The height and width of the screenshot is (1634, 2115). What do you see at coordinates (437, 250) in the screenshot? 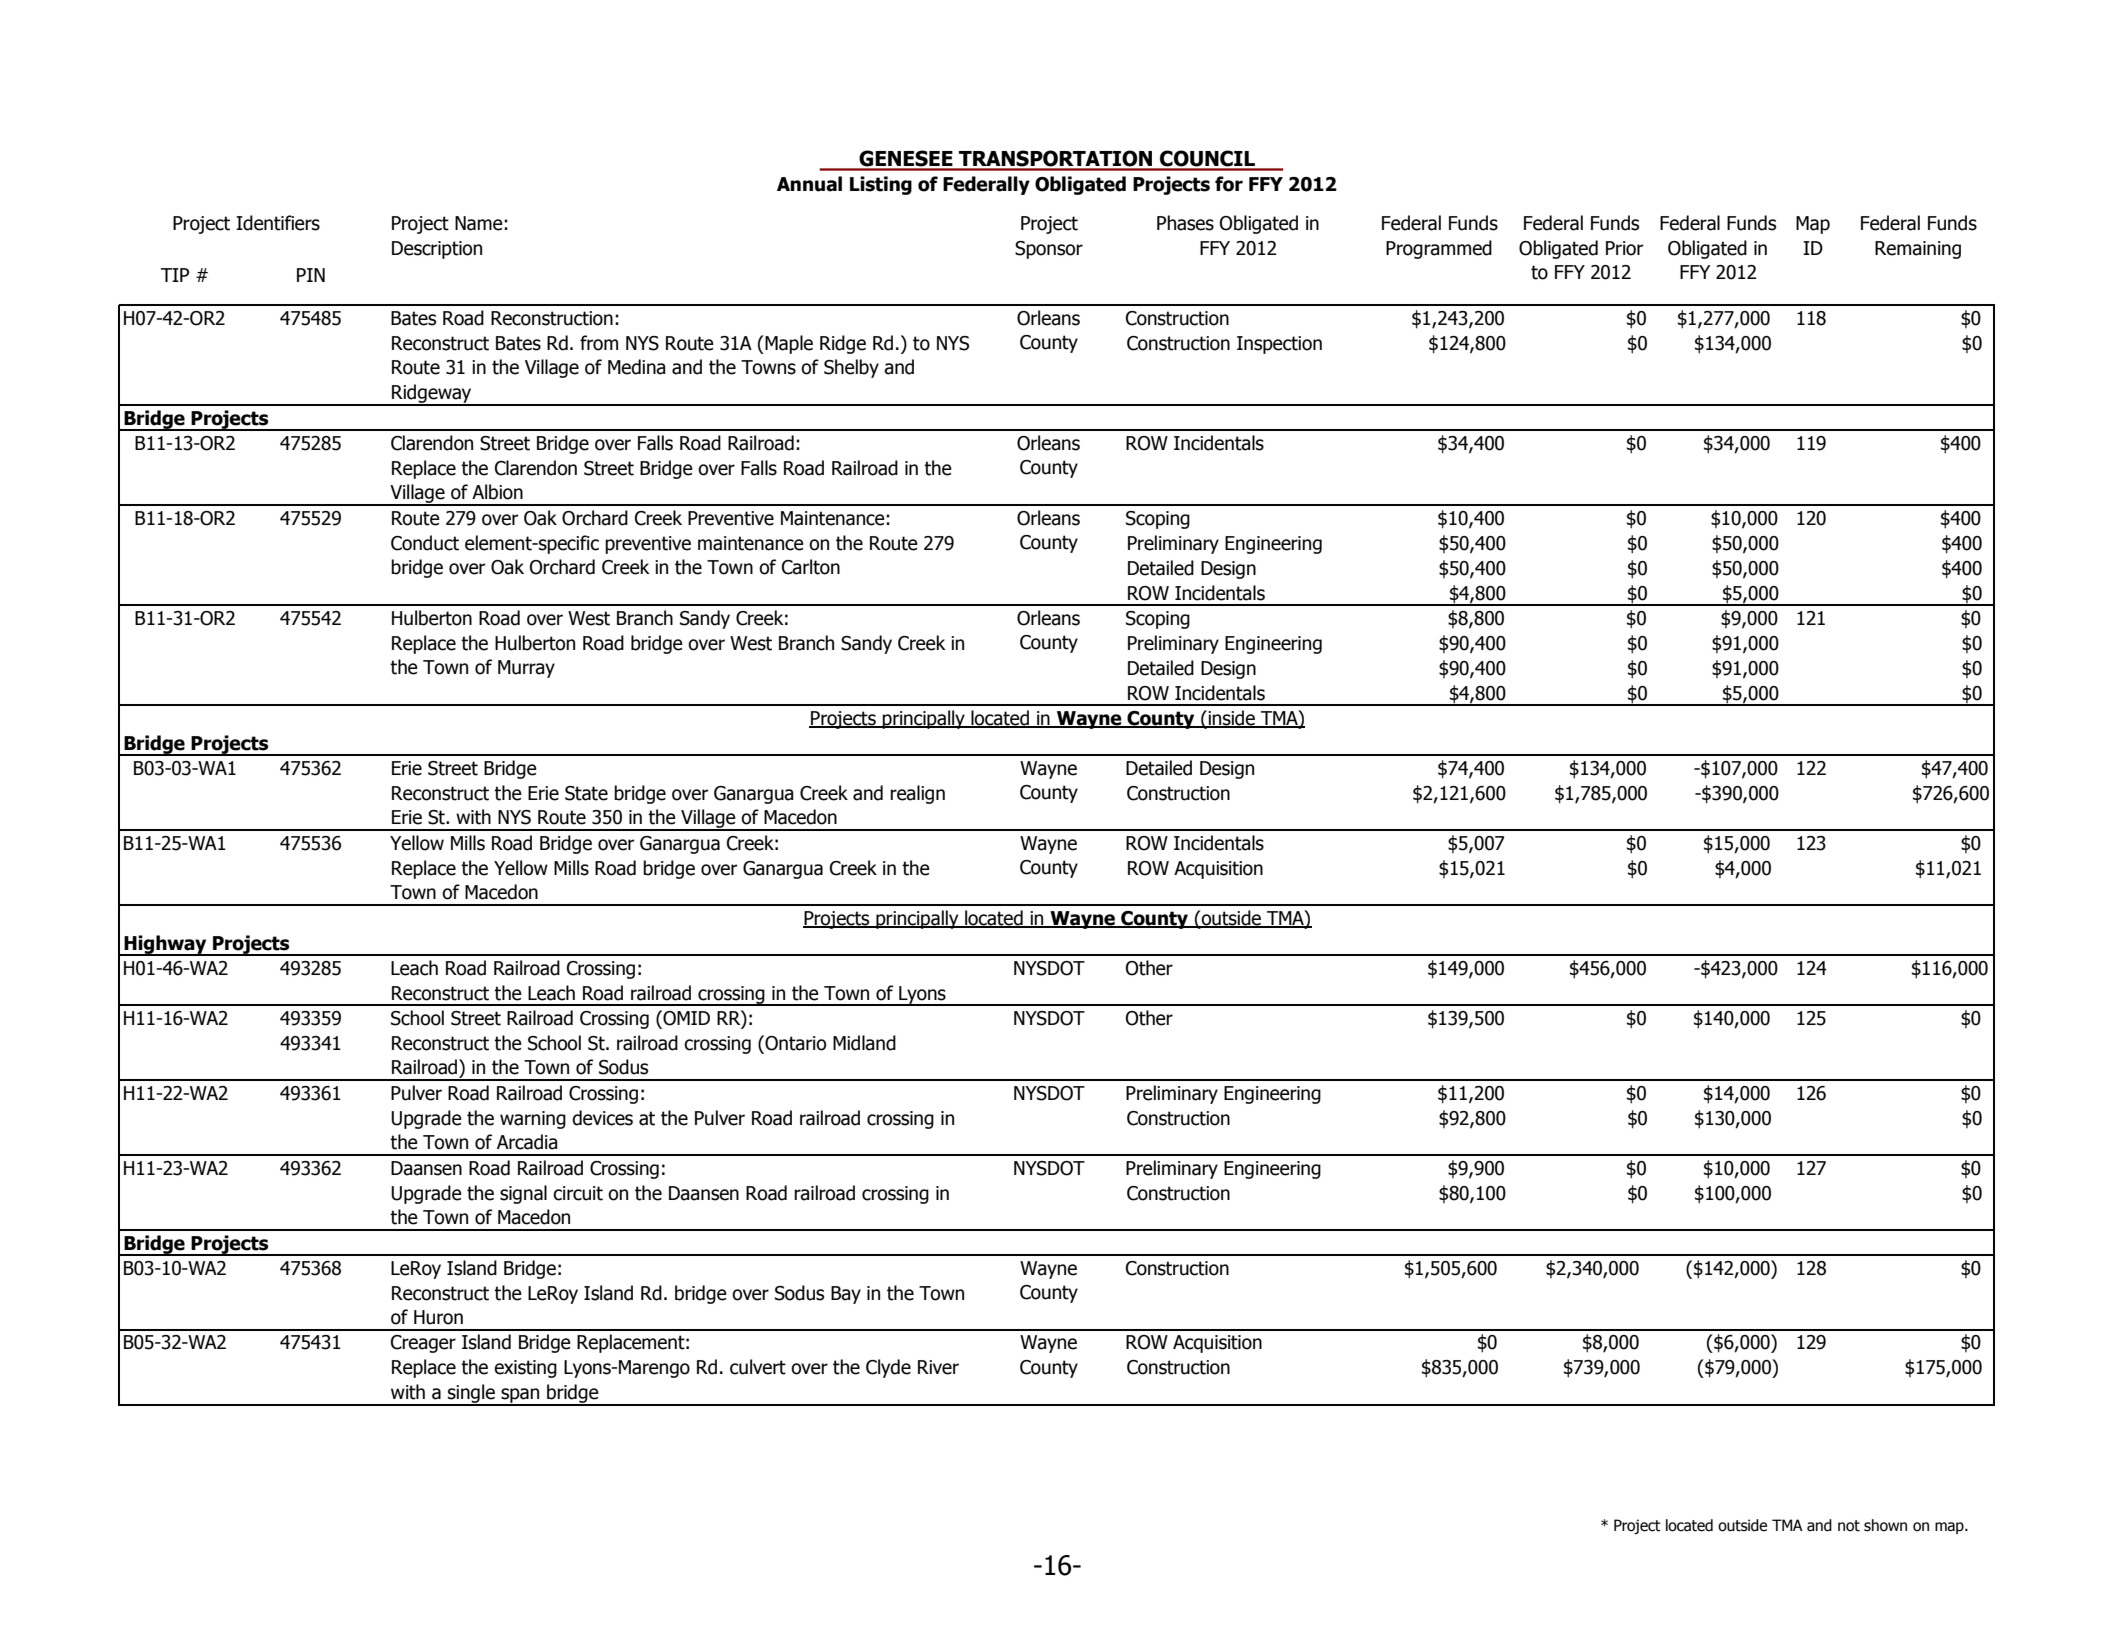
I see `Description` at bounding box center [437, 250].
